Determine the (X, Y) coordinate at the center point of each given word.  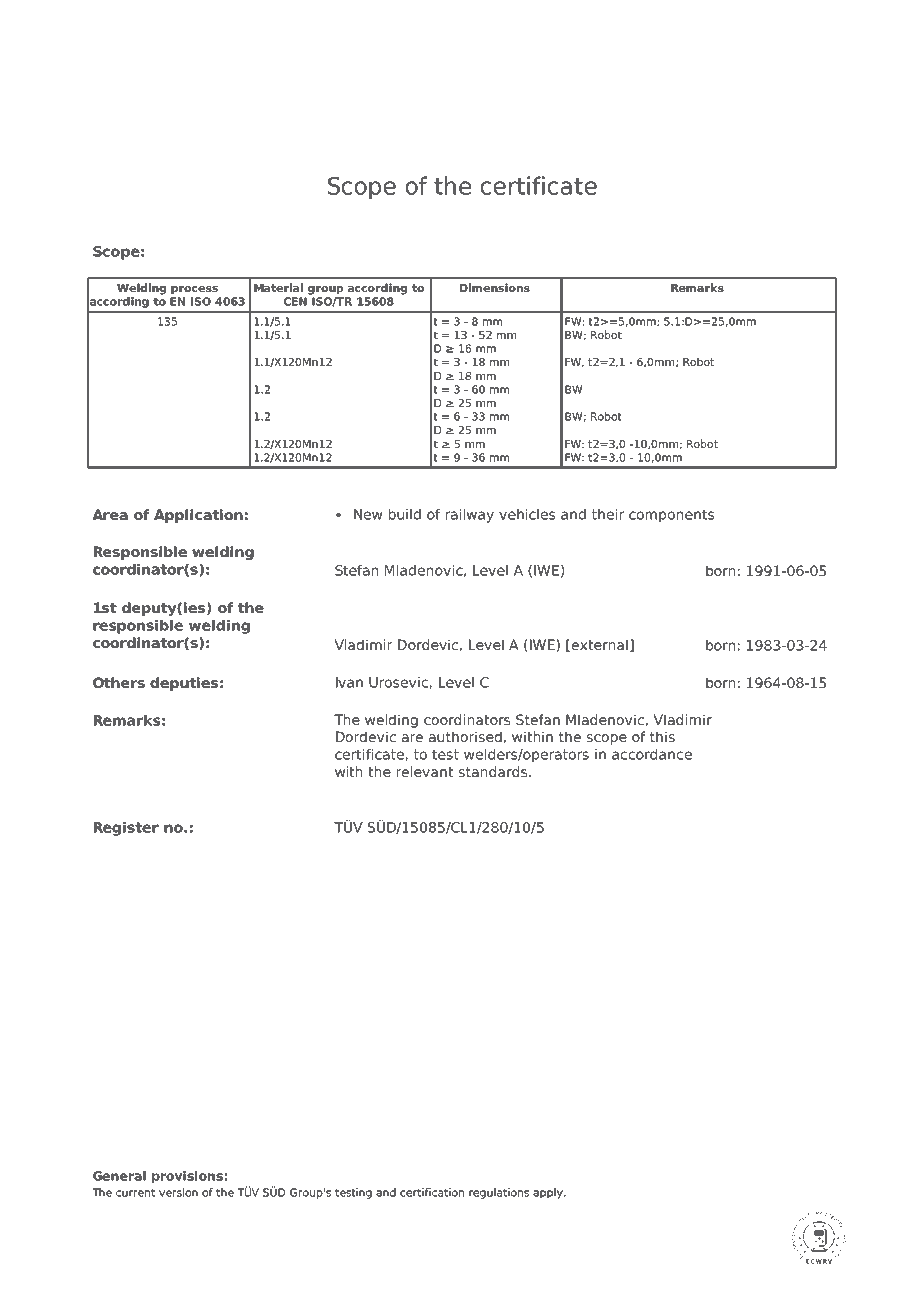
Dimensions (495, 287)
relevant (425, 771)
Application (198, 516)
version (178, 1192)
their (608, 514)
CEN (295, 301)
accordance (652, 754)
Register (126, 829)
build (405, 514)
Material (278, 287)
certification (432, 1192)
